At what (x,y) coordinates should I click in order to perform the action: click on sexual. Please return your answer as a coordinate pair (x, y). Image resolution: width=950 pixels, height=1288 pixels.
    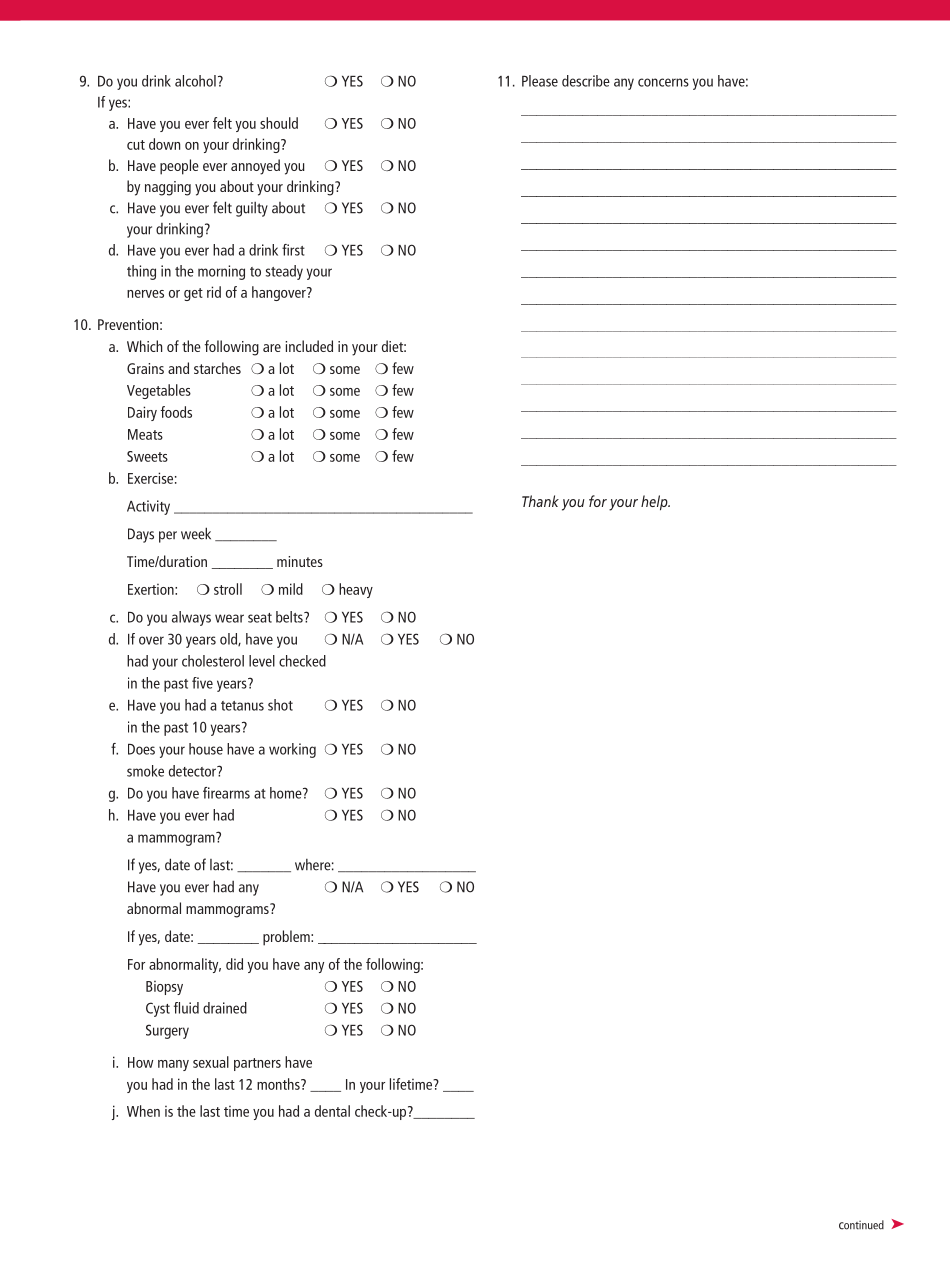
    Looking at the image, I should click on (211, 1062).
